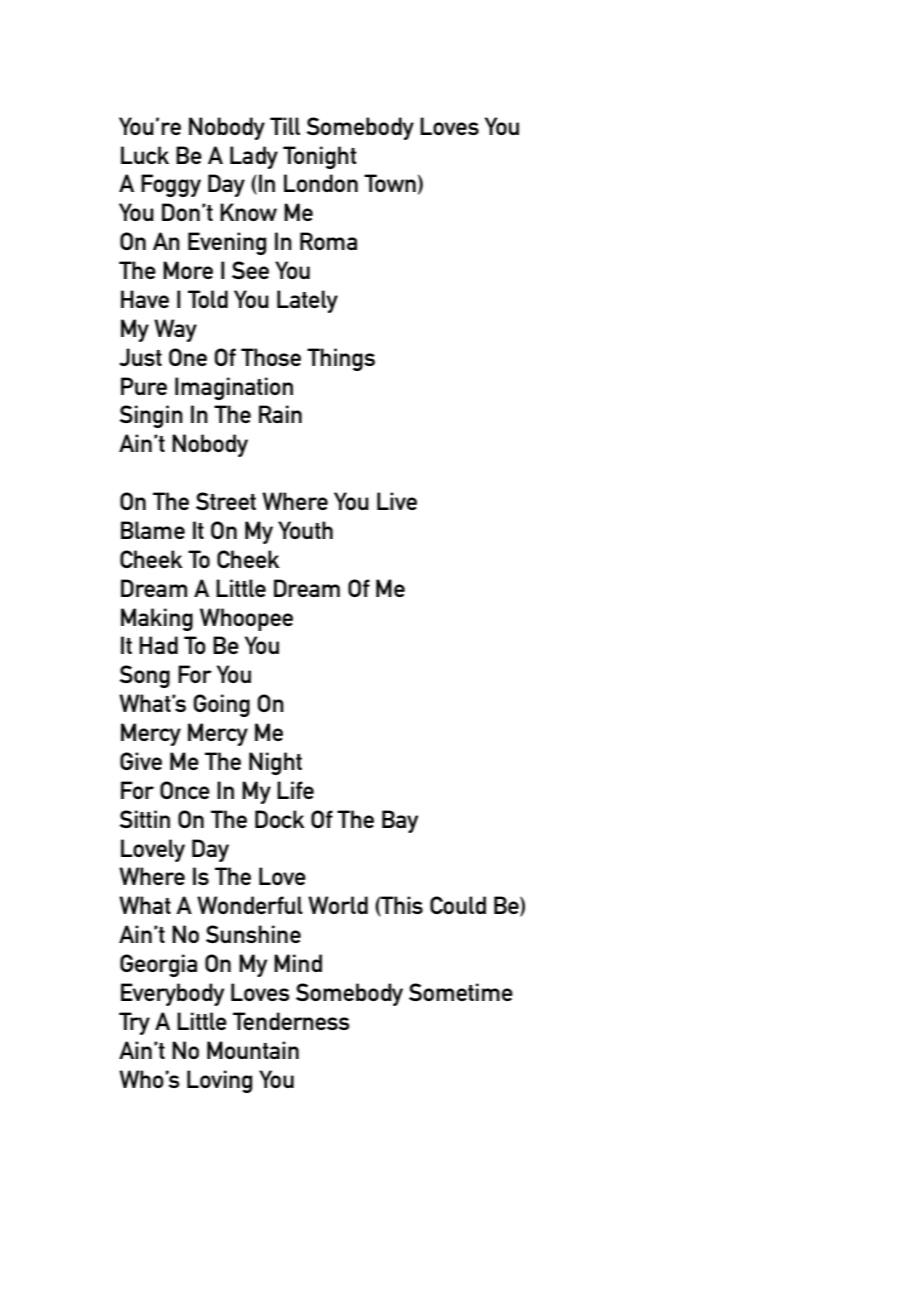 This screenshot has height=1308, width=924. I want to click on Rain, so click(280, 414).
